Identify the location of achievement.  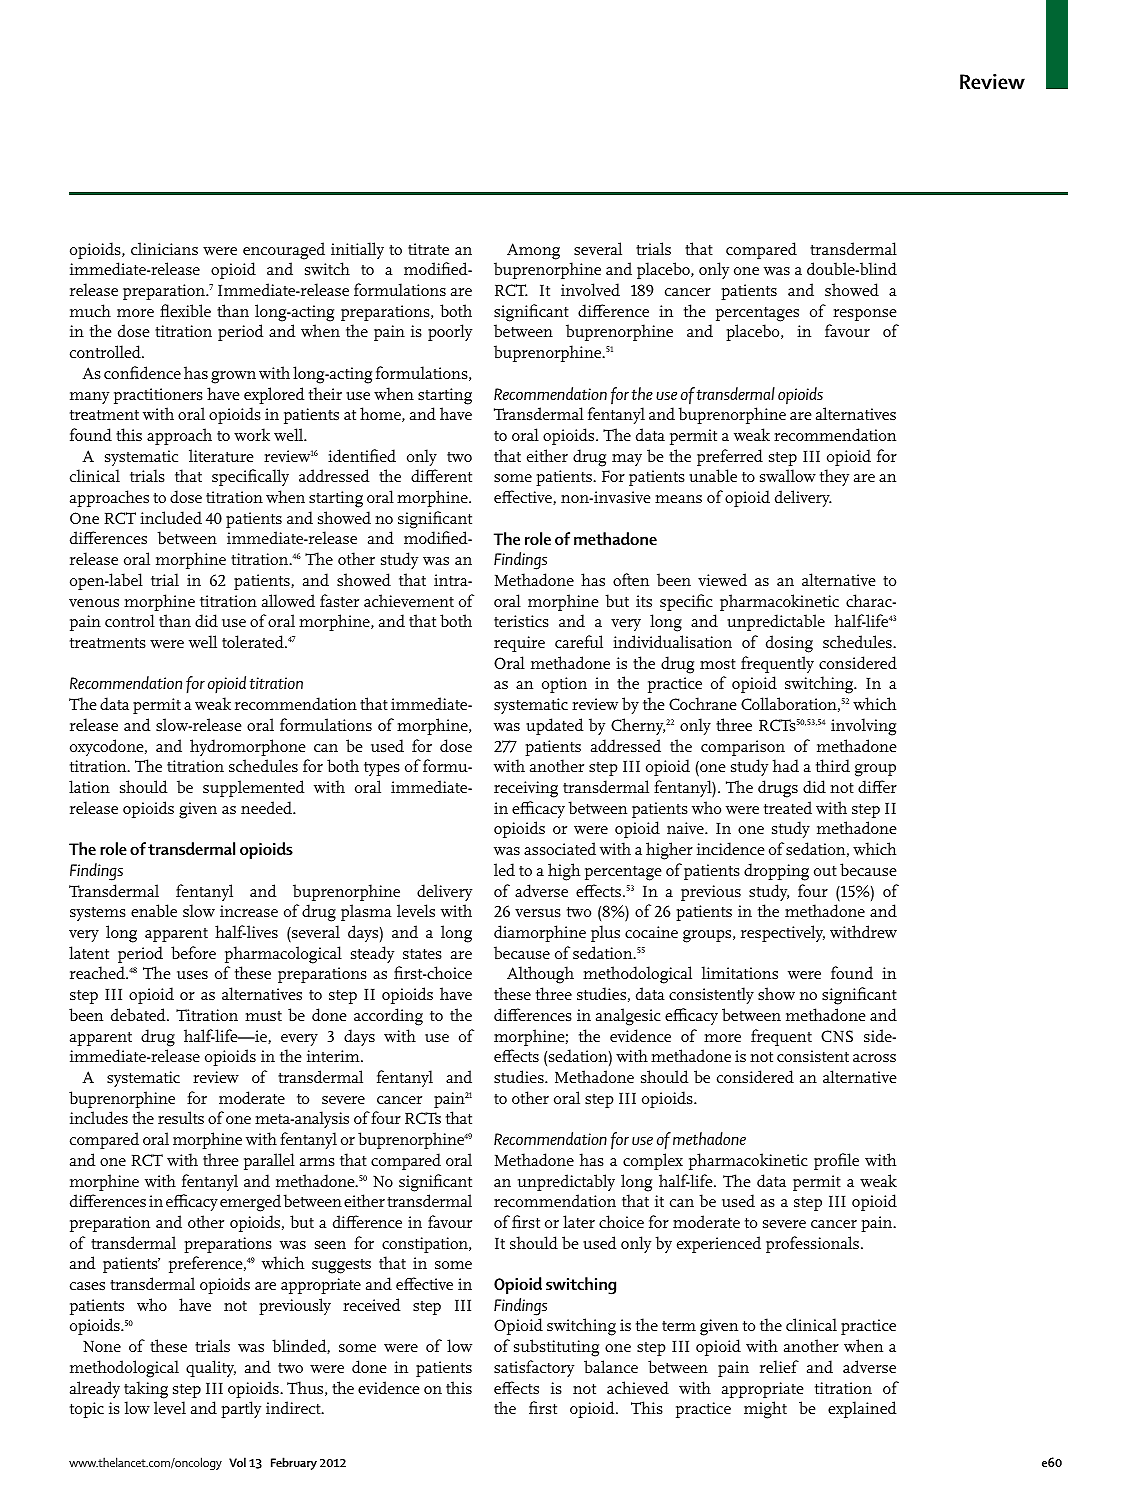
(409, 600).
